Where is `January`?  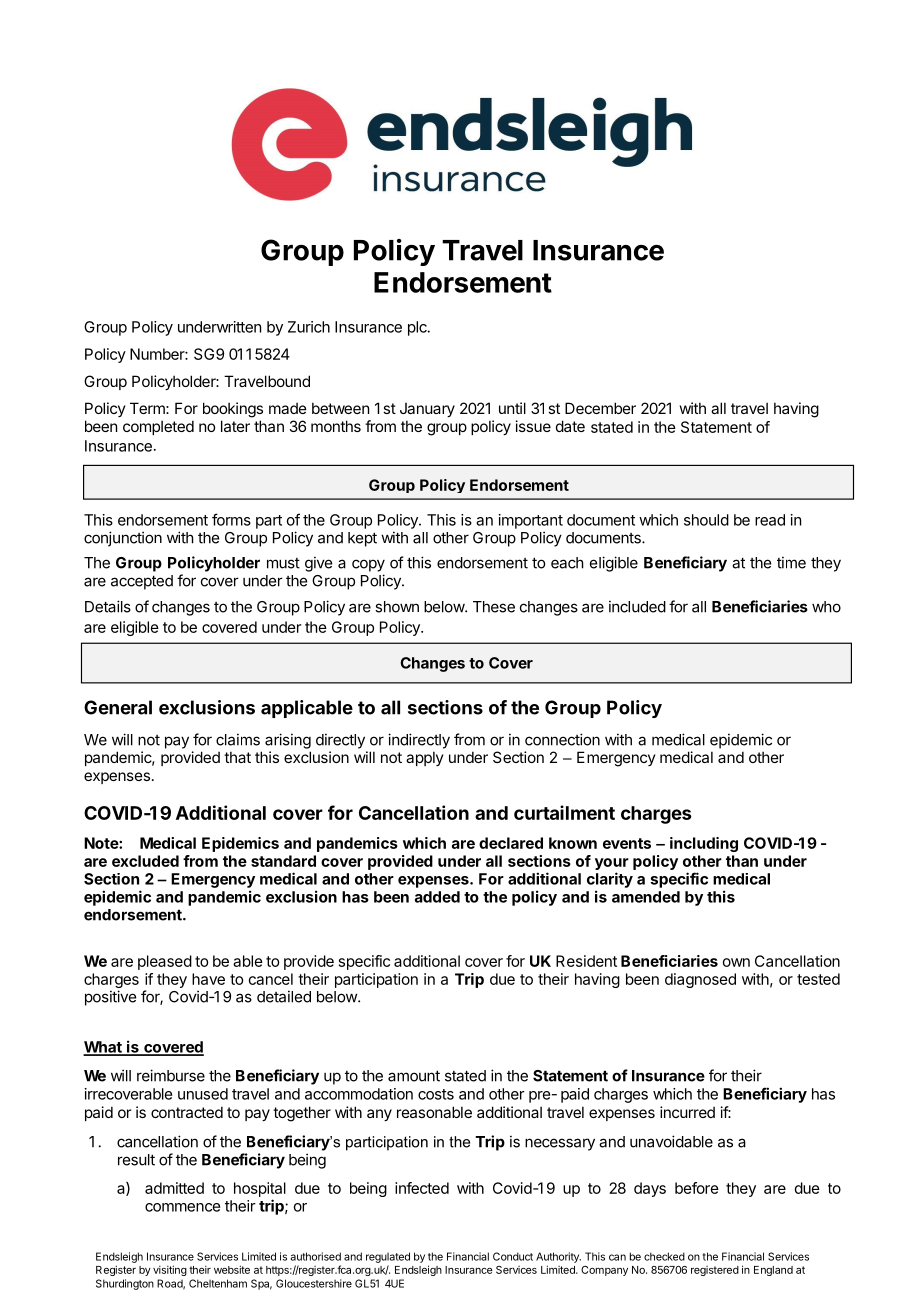
January is located at coordinates (427, 410).
